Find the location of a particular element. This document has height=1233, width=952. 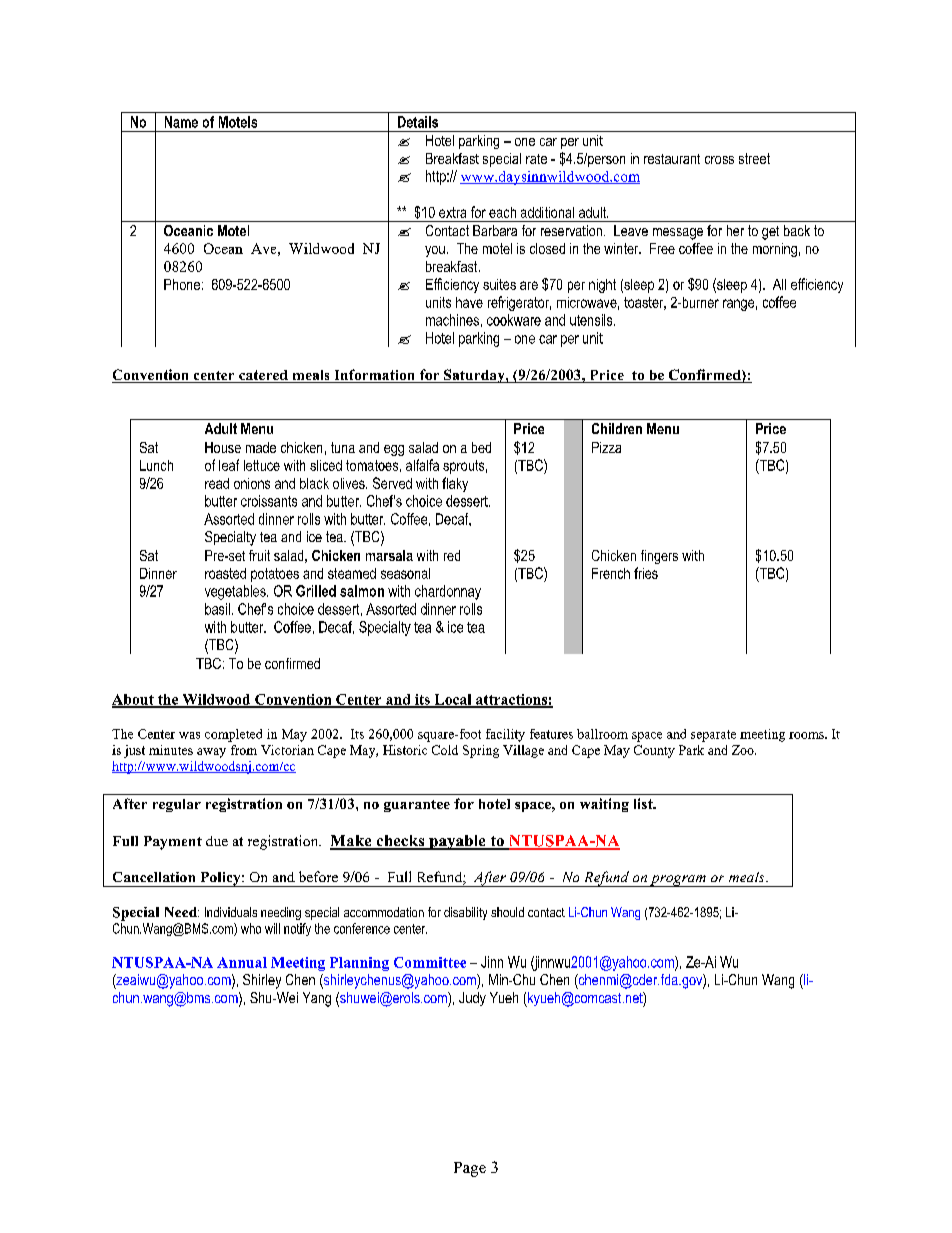

program is located at coordinates (678, 881).
